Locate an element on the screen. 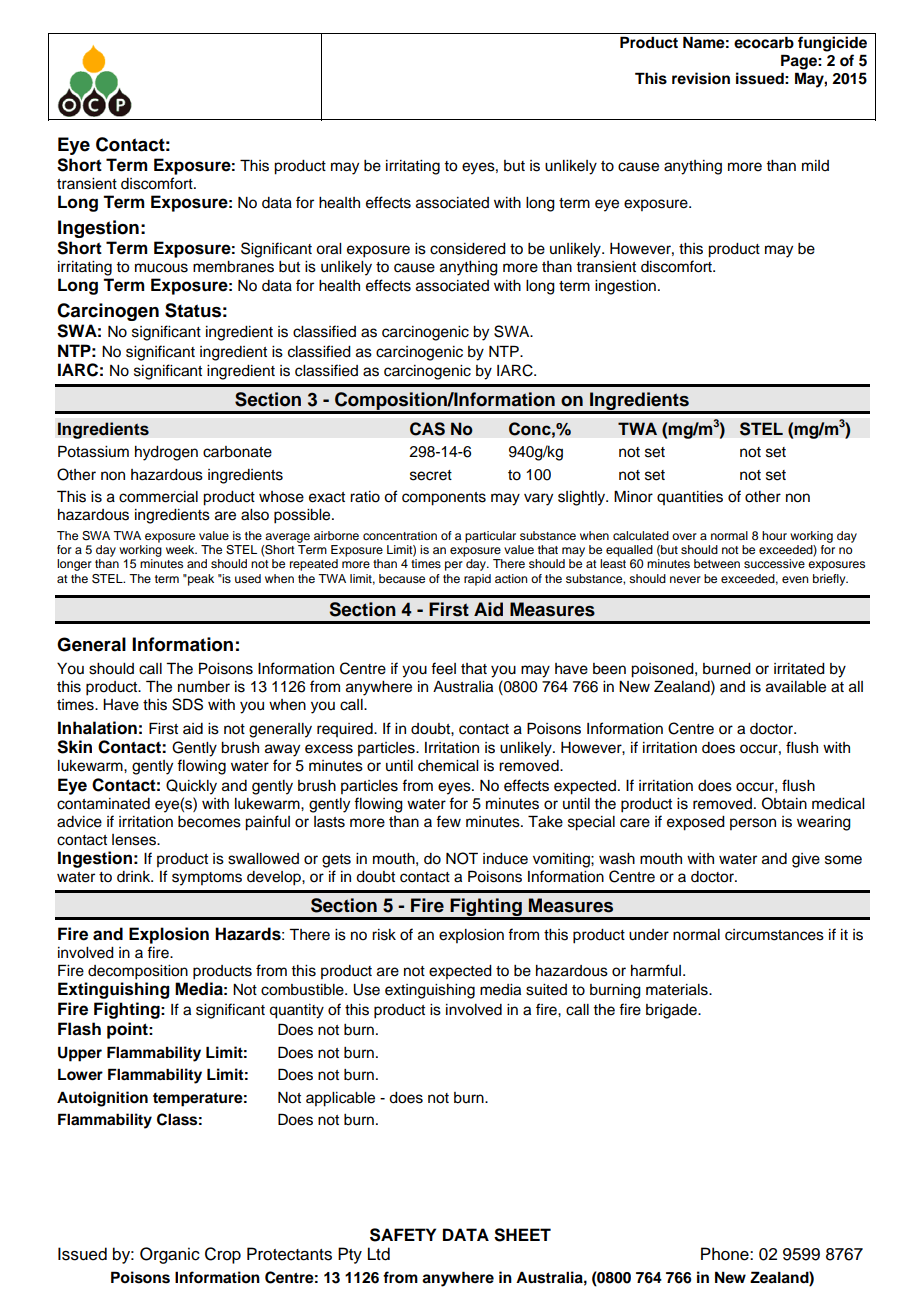  quantities is located at coordinates (690, 498).
